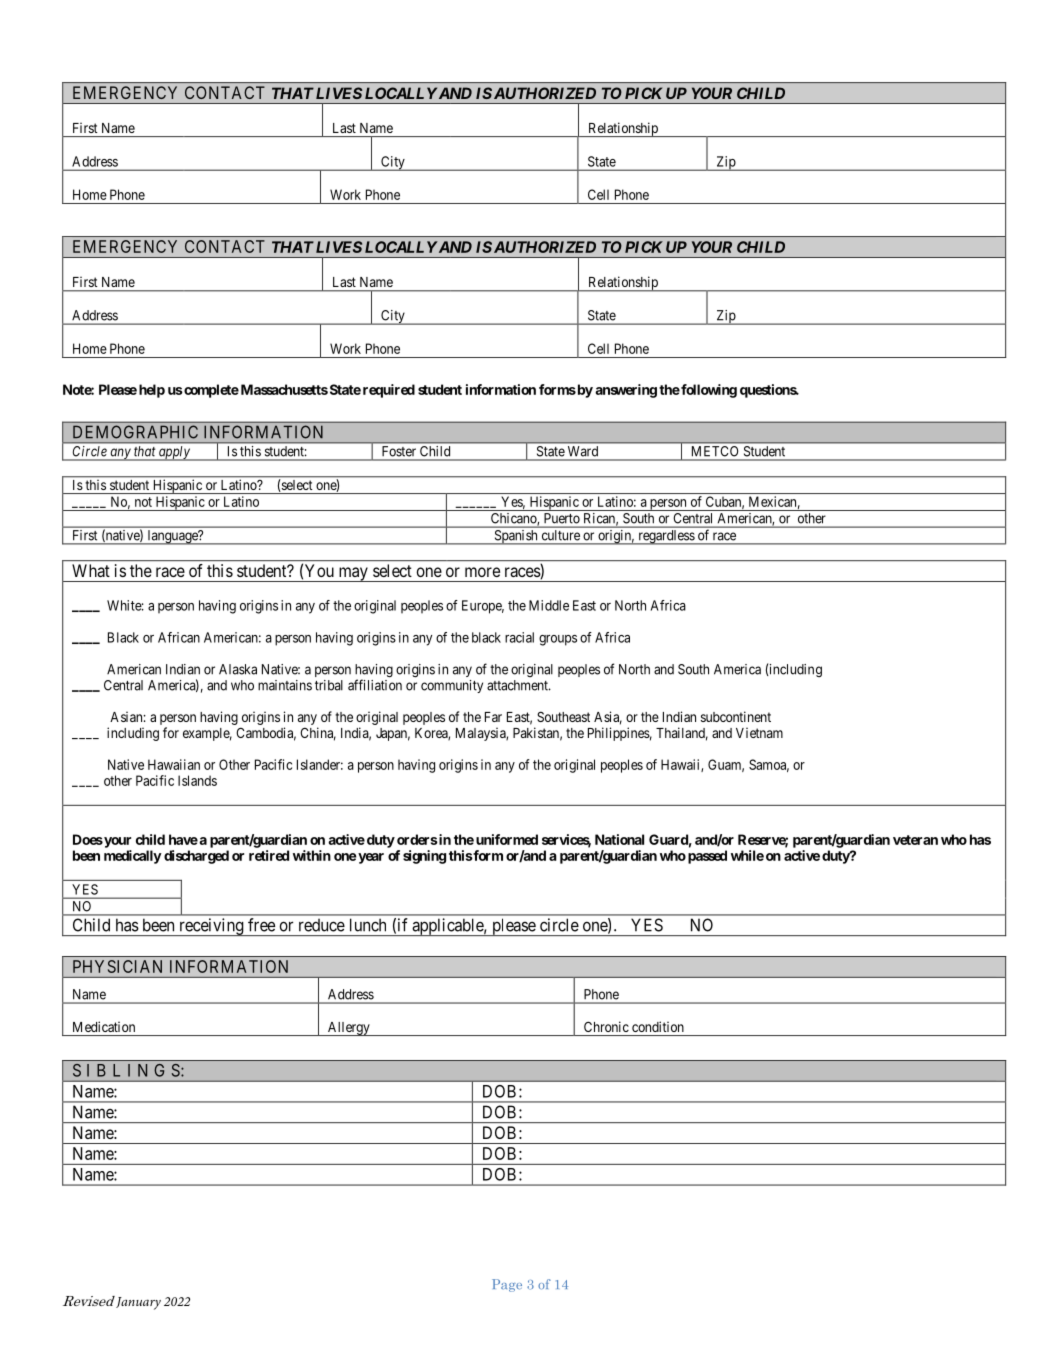 This screenshot has height=1371, width=1060. What do you see at coordinates (606, 1026) in the screenshot?
I see `Chronic` at bounding box center [606, 1026].
